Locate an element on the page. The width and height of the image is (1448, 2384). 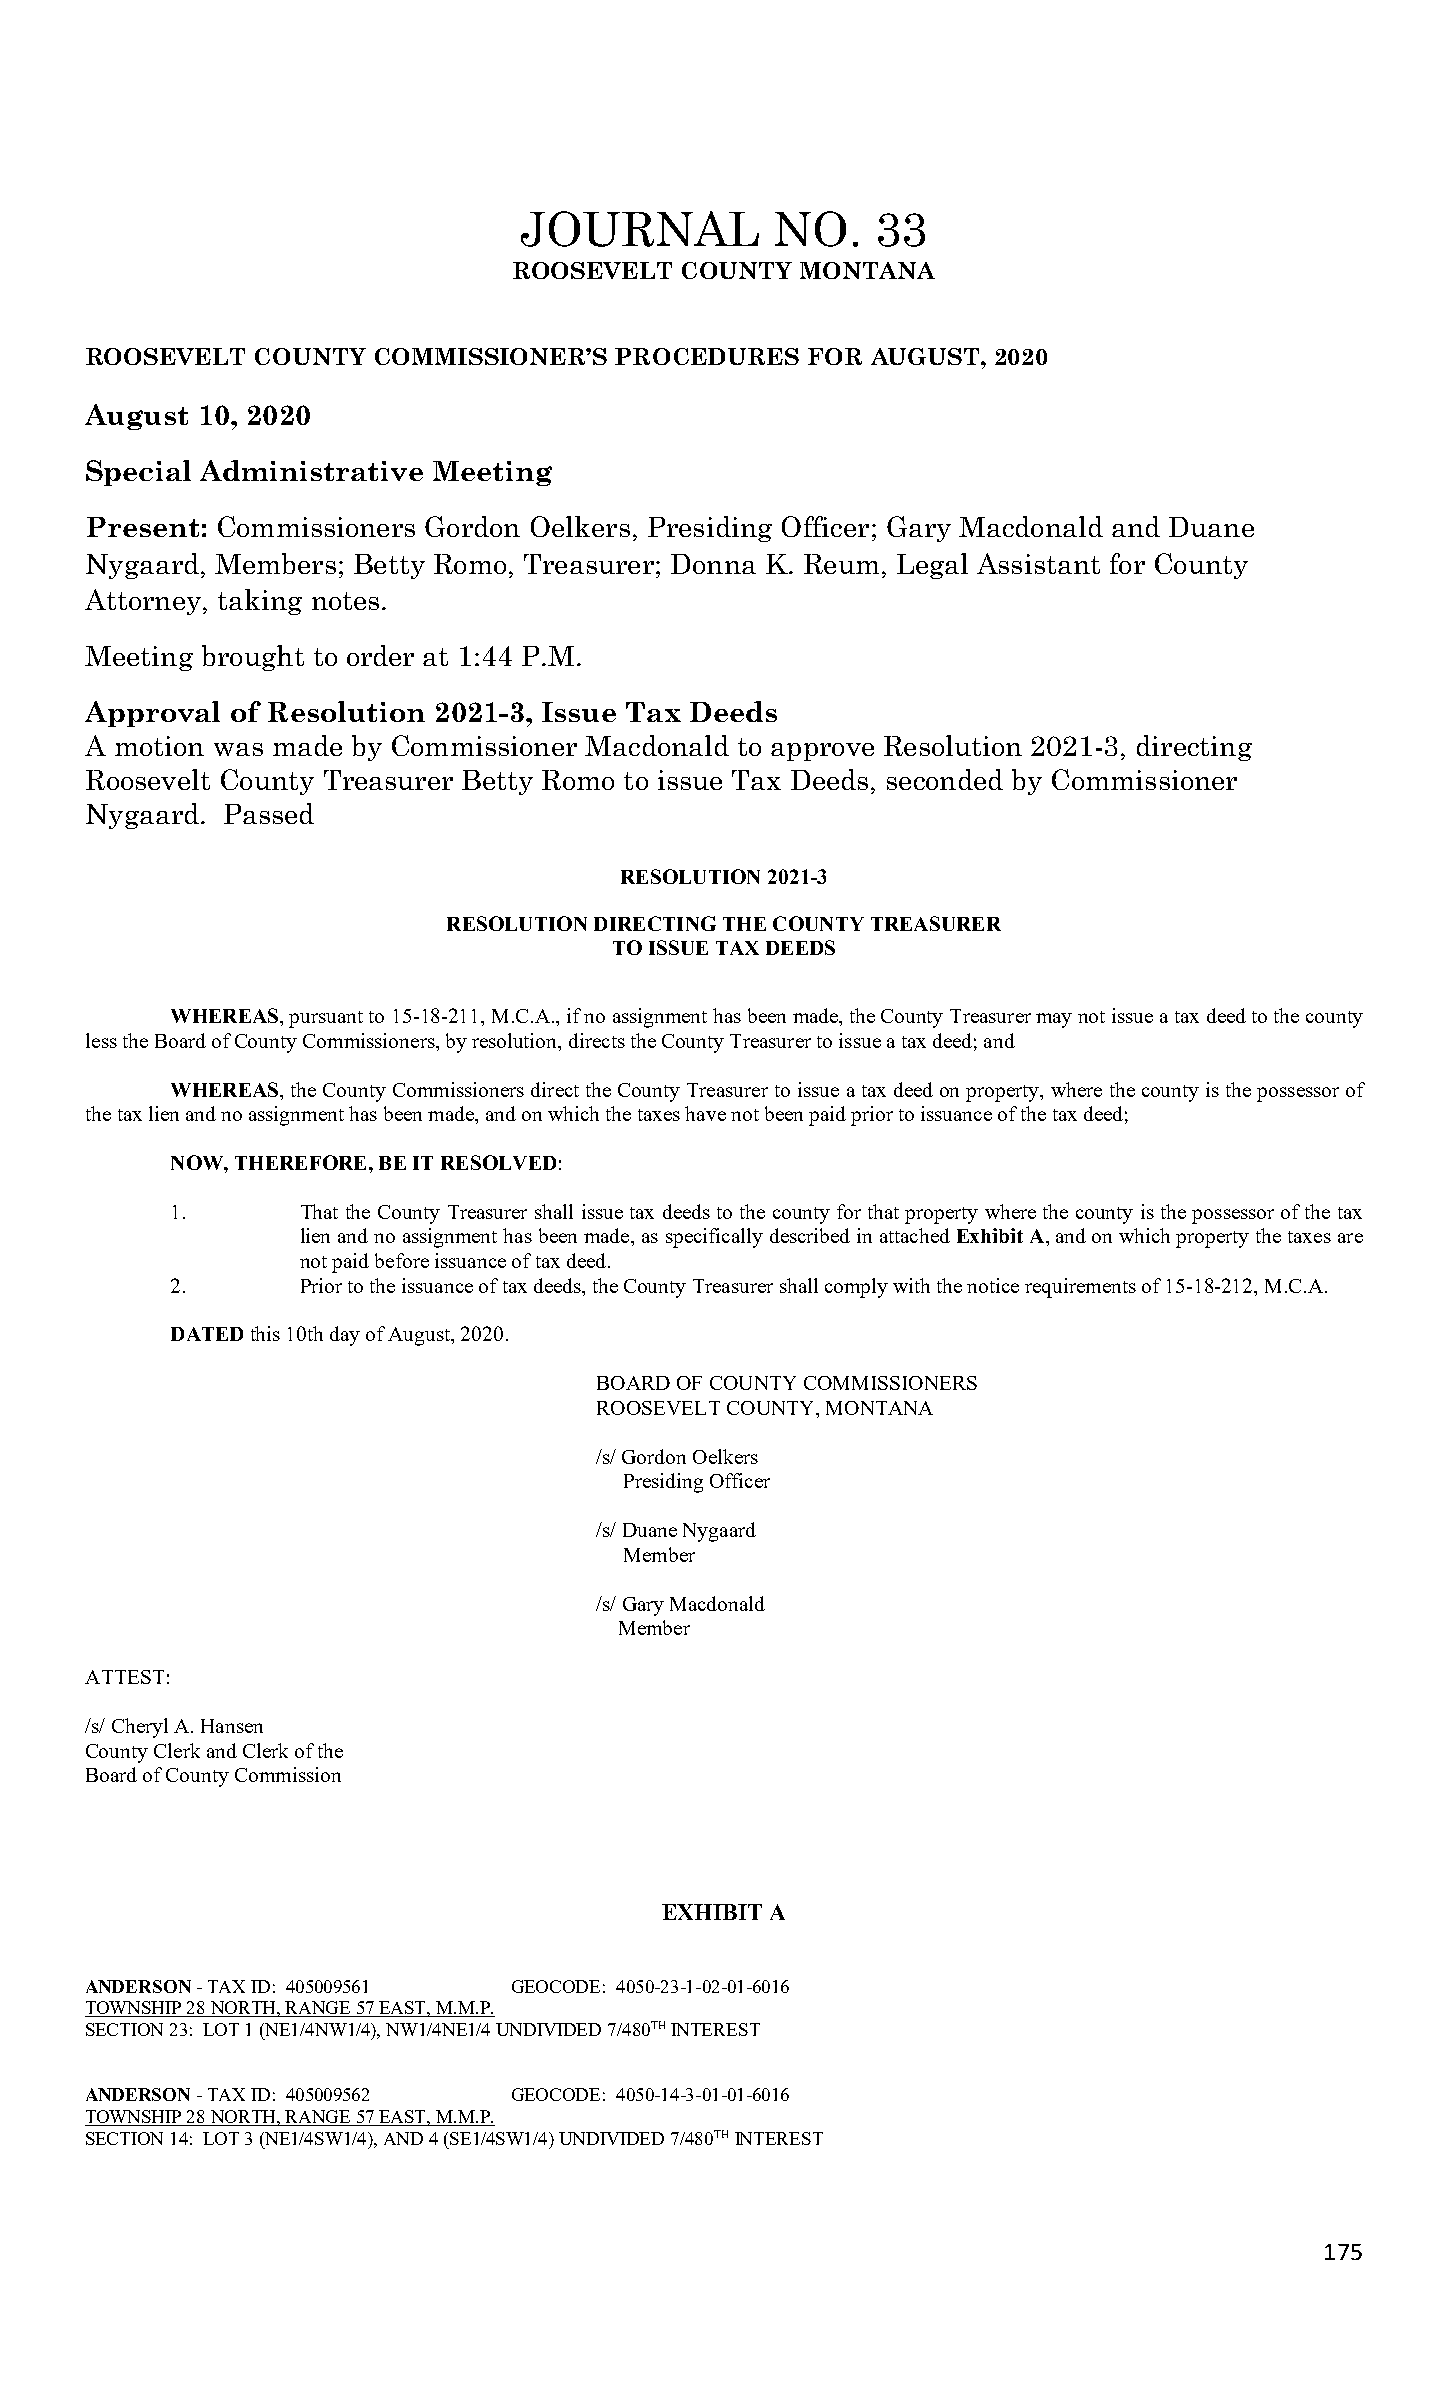
may is located at coordinates (1054, 1020).
